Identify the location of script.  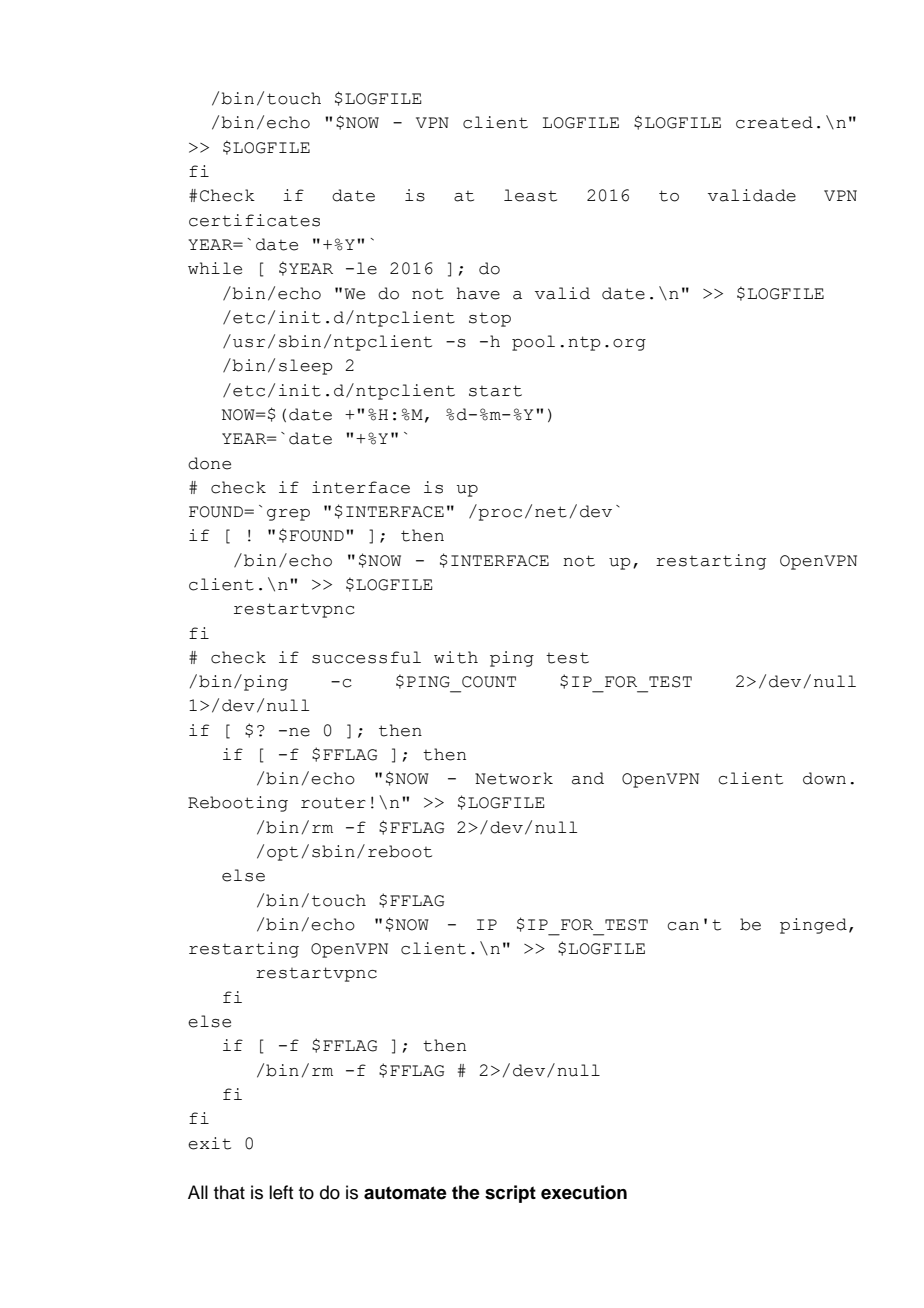
(510, 1194).
